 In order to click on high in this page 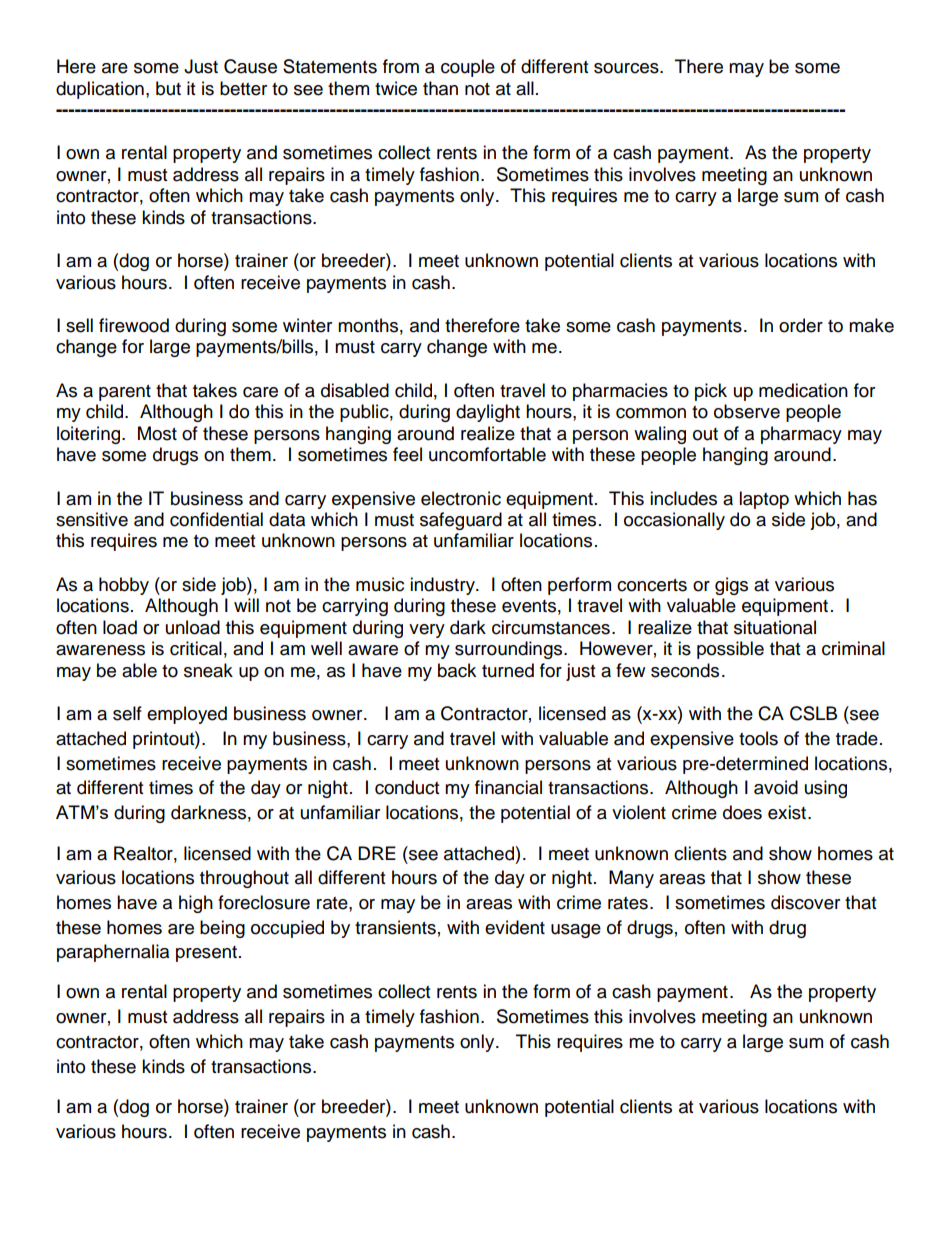, I will do `click(196, 904)`.
